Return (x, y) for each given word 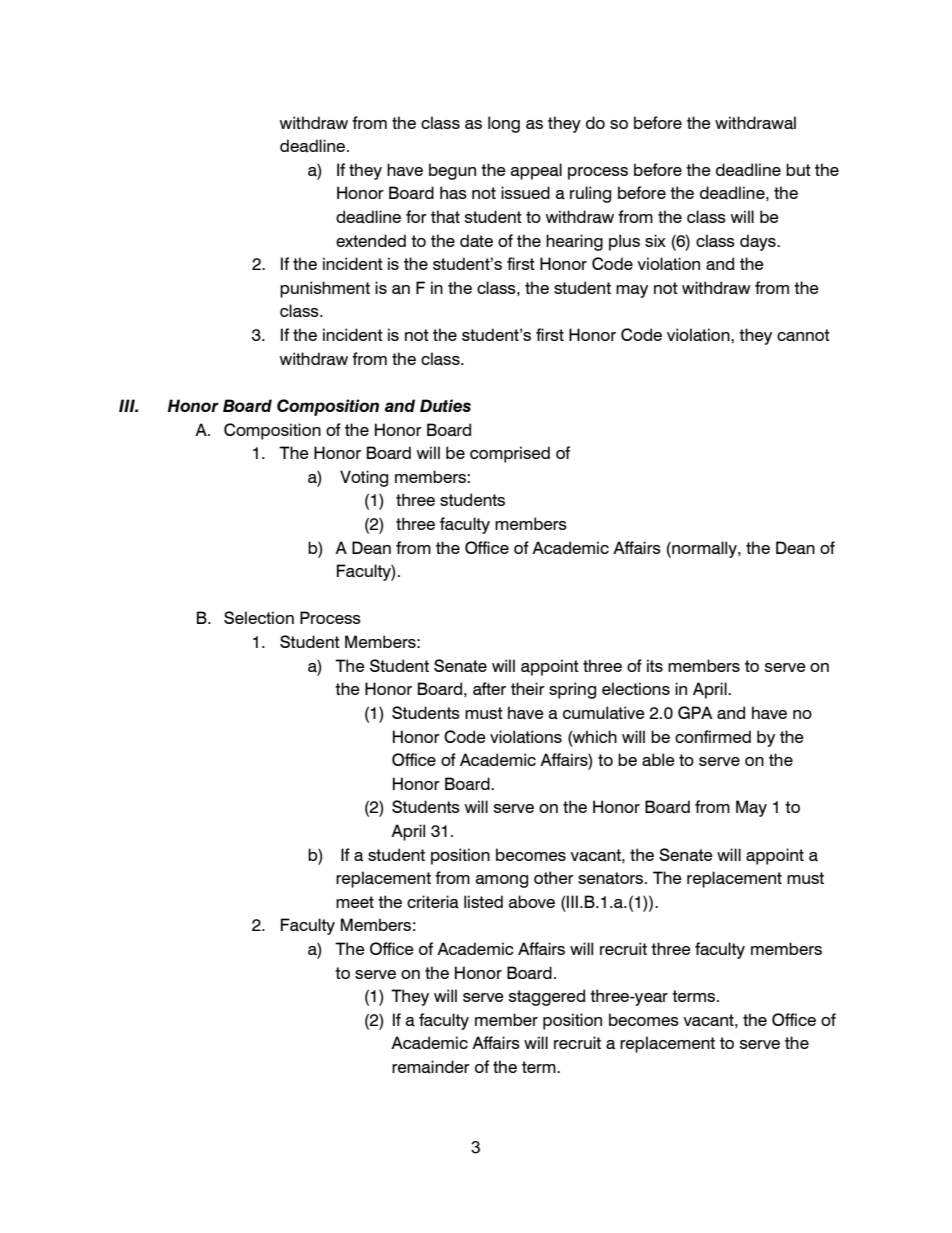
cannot (803, 335)
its (655, 665)
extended (371, 240)
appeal (536, 171)
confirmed (713, 736)
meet (355, 902)
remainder (431, 1067)
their (528, 688)
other (554, 877)
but (798, 169)
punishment (325, 289)
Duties (445, 405)
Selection (259, 617)
